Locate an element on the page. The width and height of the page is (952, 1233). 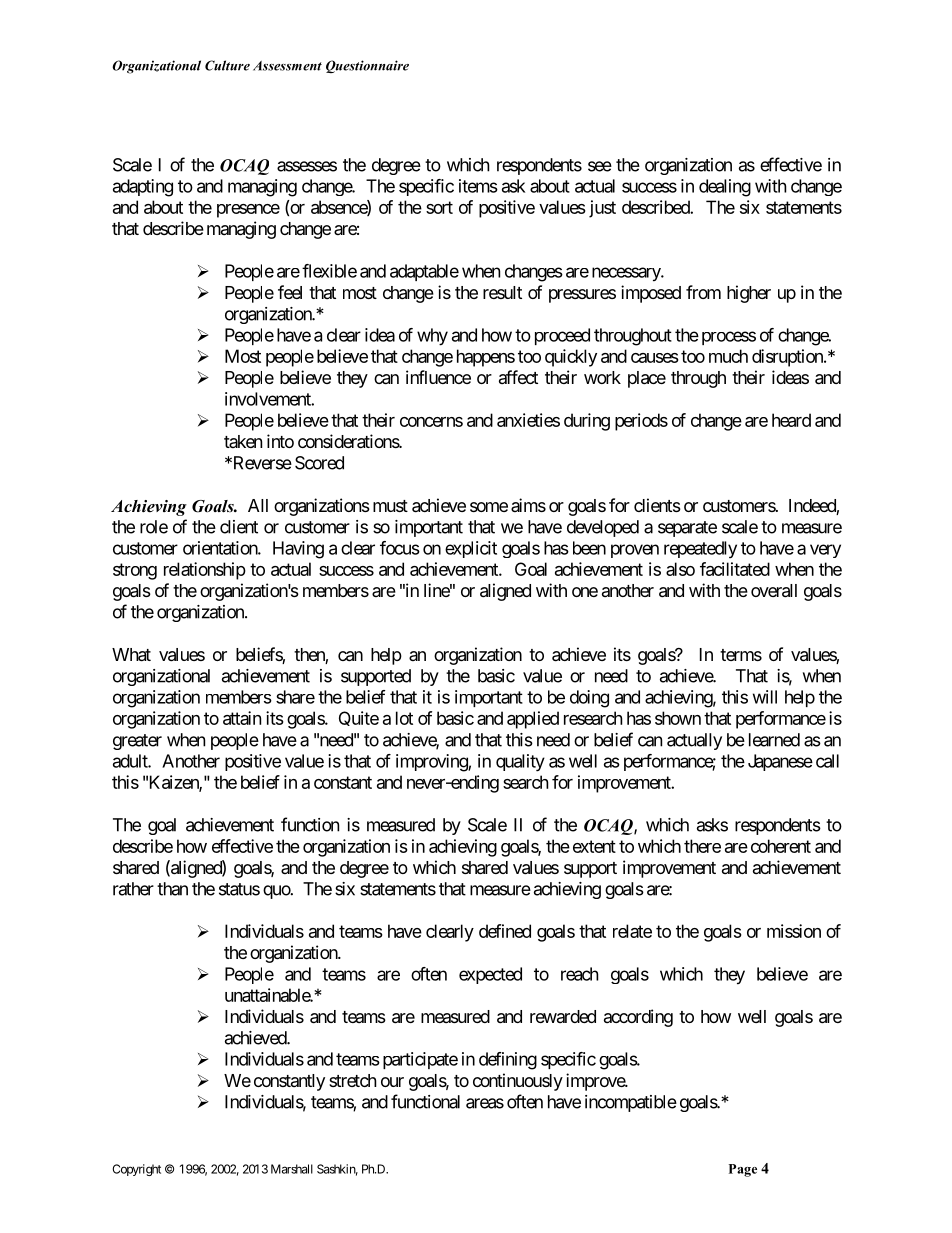
greater is located at coordinates (137, 742).
